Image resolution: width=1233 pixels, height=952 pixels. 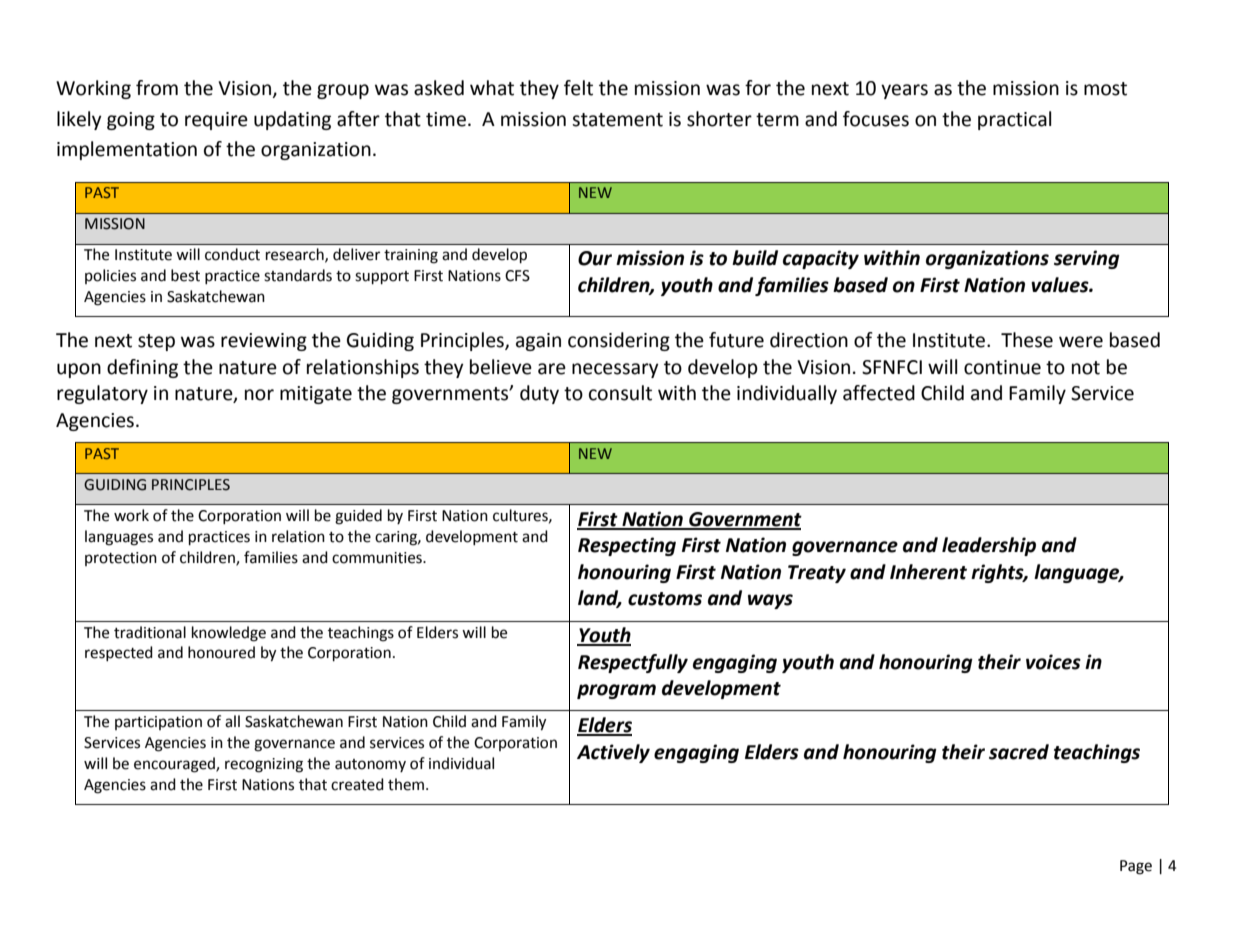 I want to click on recognizing, so click(x=264, y=765).
